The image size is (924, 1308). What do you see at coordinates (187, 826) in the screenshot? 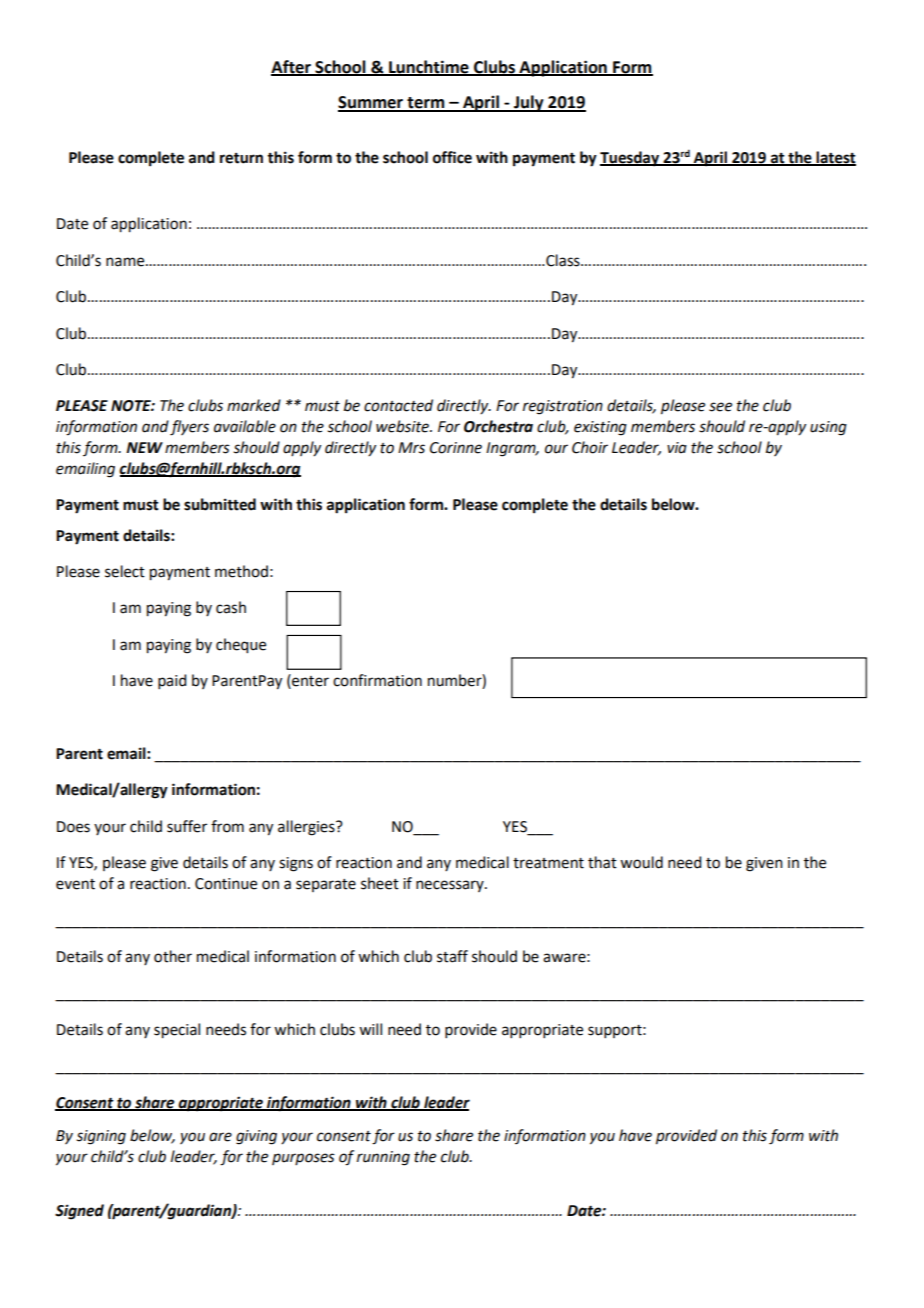
I see `suffer` at bounding box center [187, 826].
